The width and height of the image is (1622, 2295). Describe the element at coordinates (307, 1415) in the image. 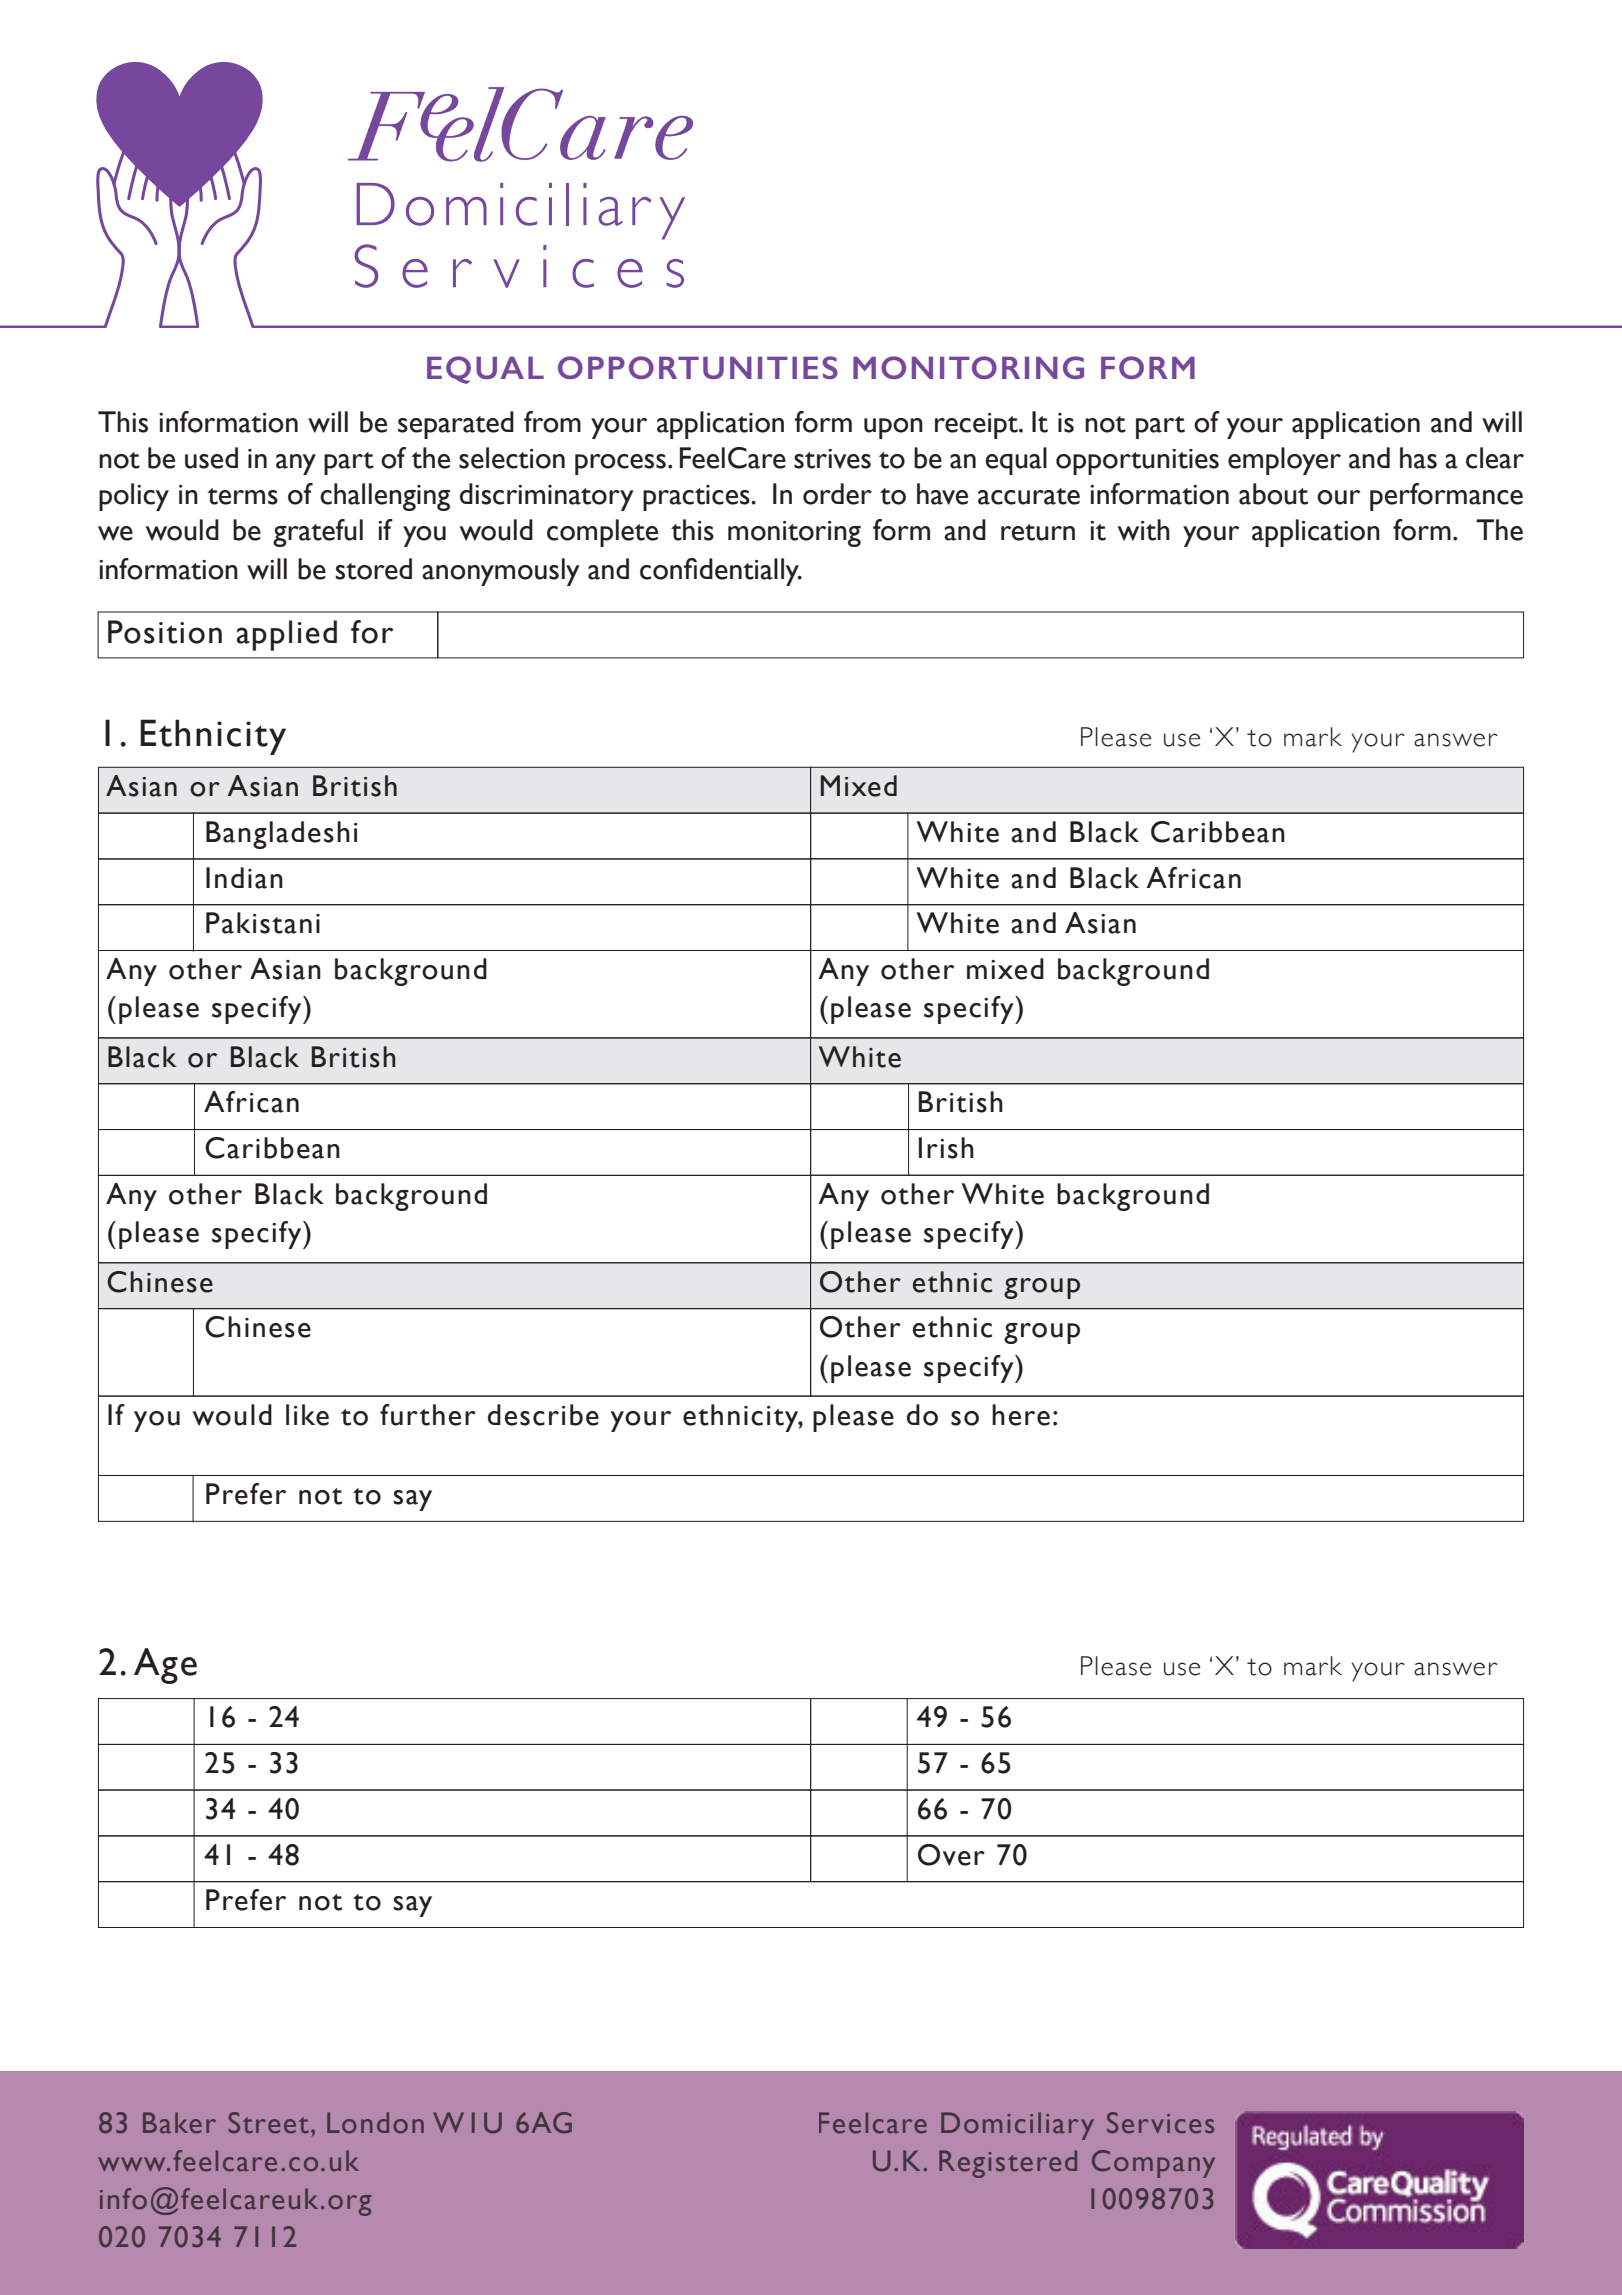

I see `like` at that location.
